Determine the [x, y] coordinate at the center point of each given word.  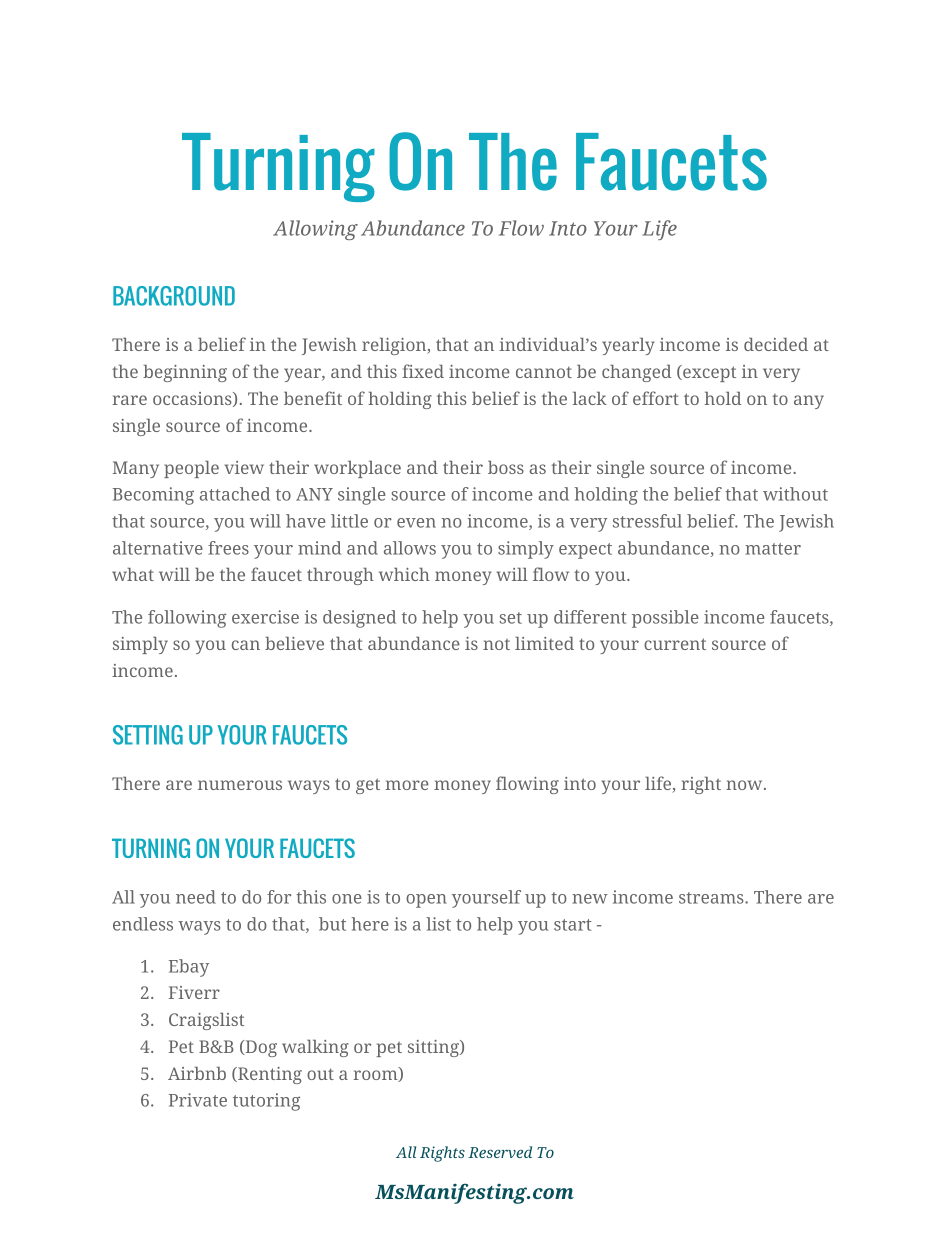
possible [665, 619]
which [404, 574]
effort [656, 398]
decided [776, 344]
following [187, 619]
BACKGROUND [174, 296]
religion [395, 346]
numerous [240, 785]
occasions [193, 399]
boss [506, 467]
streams [712, 898]
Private [198, 1100]
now [745, 785]
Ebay [189, 968]
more [407, 785]
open [426, 901]
